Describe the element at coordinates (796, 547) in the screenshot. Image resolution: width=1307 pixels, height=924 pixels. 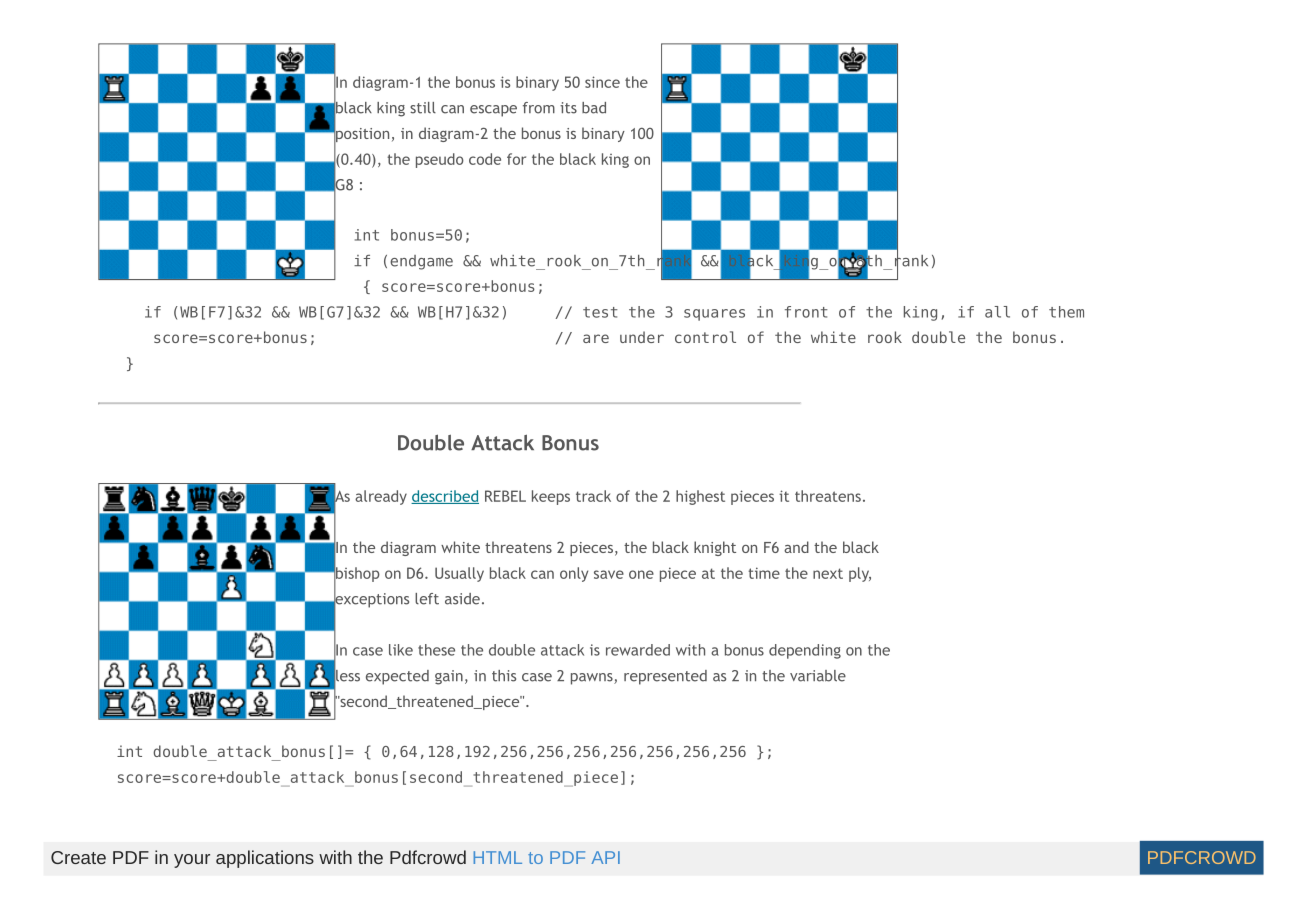
I see `and` at that location.
